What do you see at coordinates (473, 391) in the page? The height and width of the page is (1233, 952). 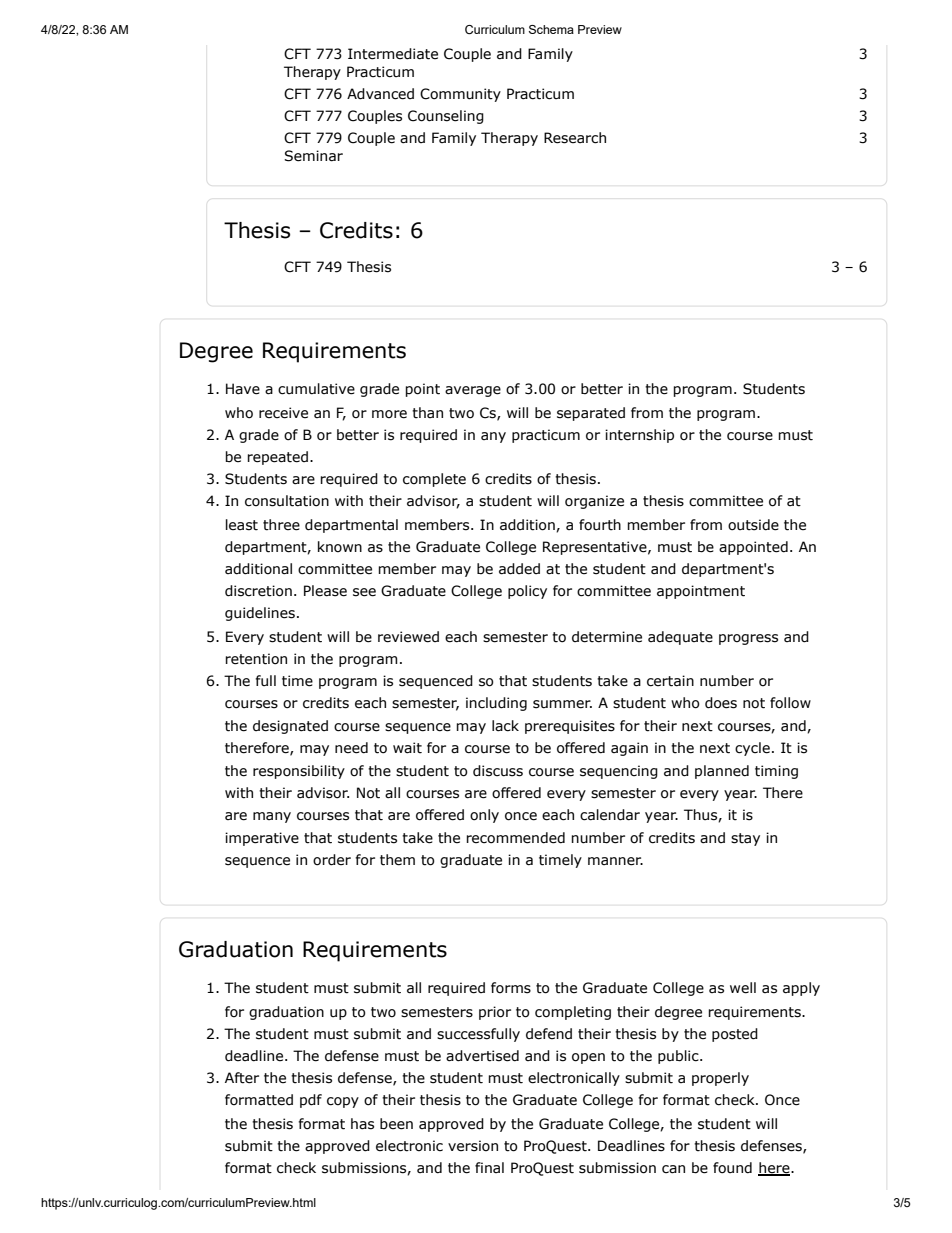 I see `average` at bounding box center [473, 391].
